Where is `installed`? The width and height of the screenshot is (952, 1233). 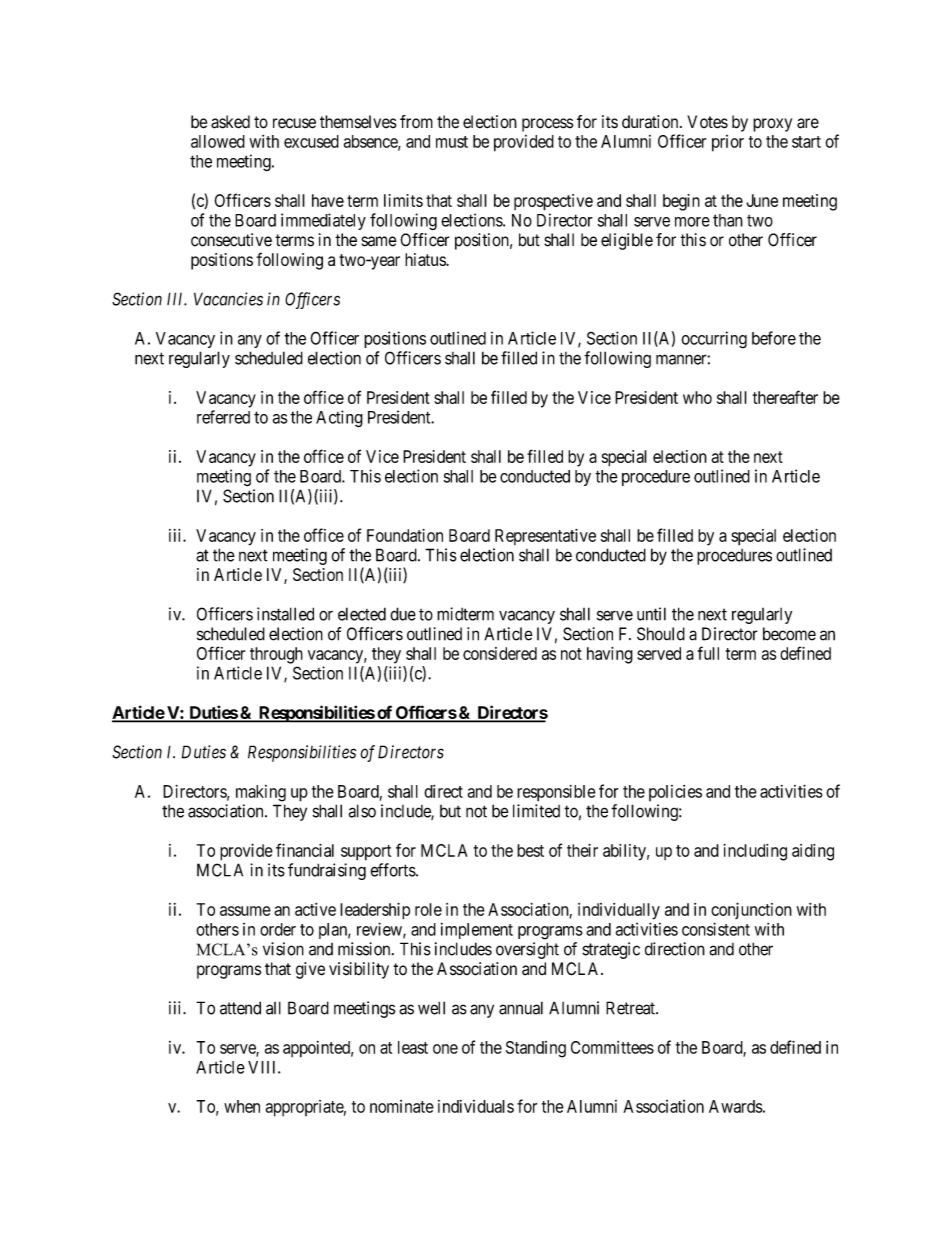 installed is located at coordinates (285, 614).
